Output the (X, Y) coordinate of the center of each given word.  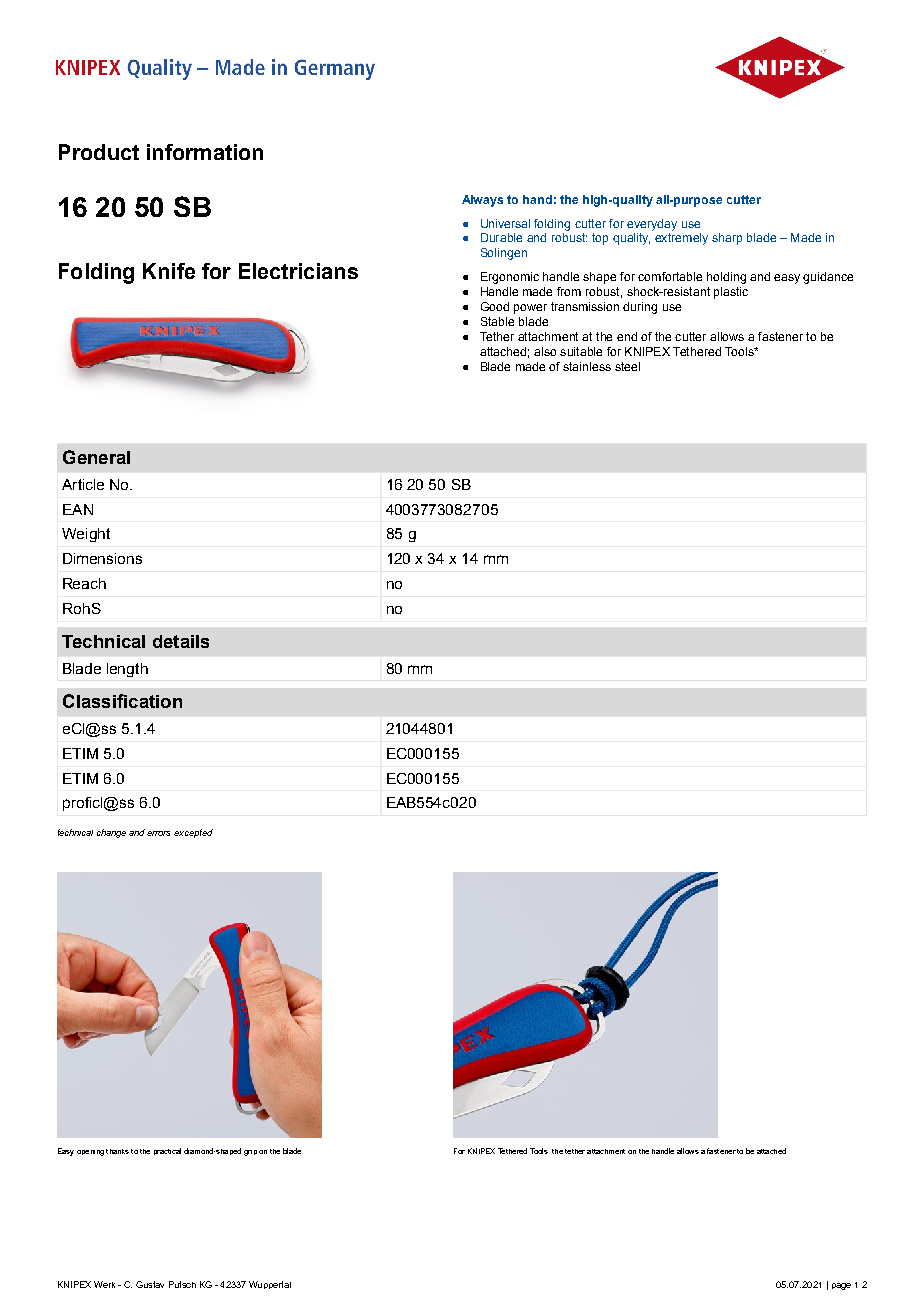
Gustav (150, 1284)
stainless (587, 366)
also (545, 351)
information (205, 152)
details (181, 641)
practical (167, 1151)
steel (627, 366)
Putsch (182, 1284)
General (96, 457)
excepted (193, 833)
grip (250, 1153)
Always (482, 201)
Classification (122, 701)
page (841, 1286)
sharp (727, 239)
